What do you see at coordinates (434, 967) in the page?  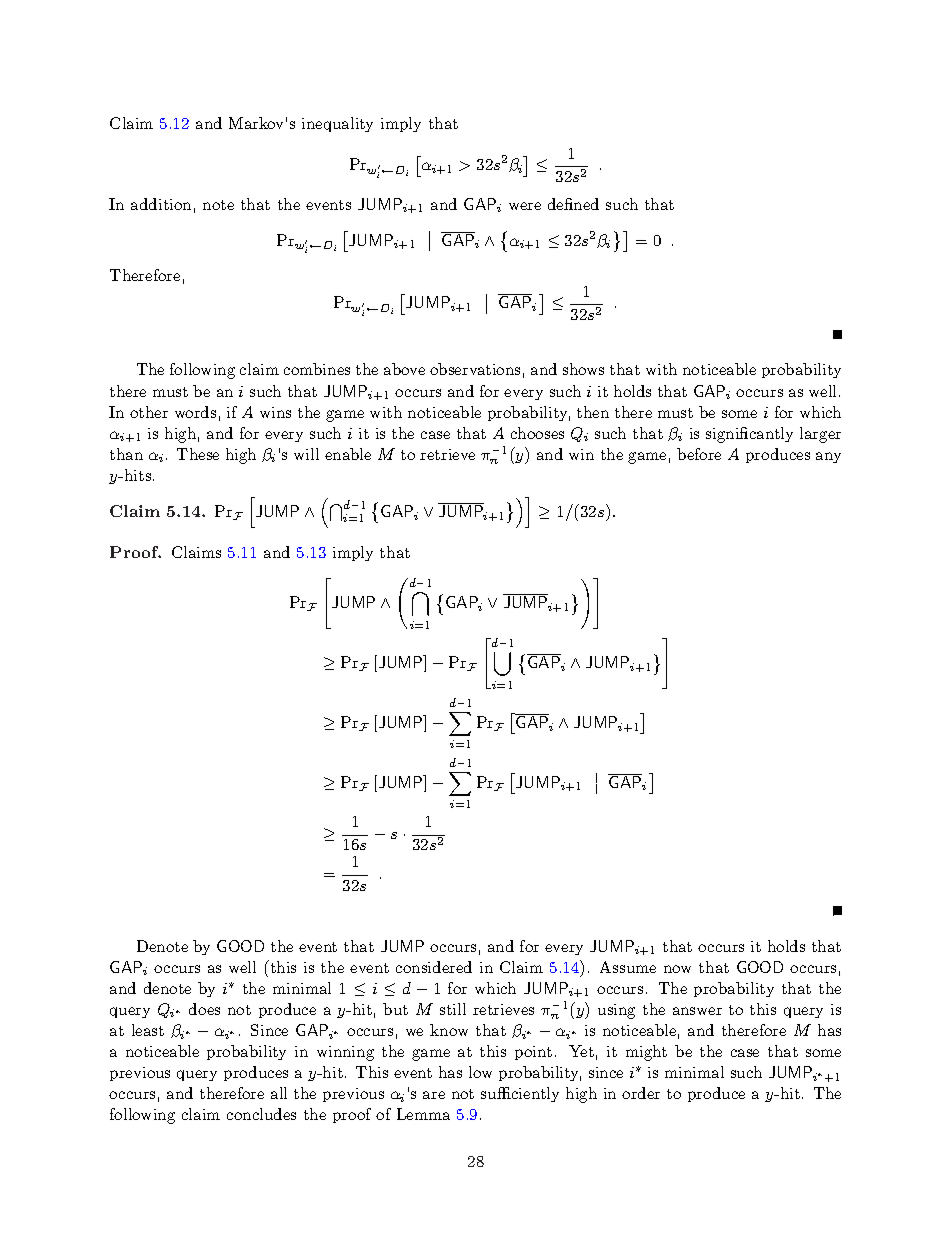 I see `considered` at bounding box center [434, 967].
